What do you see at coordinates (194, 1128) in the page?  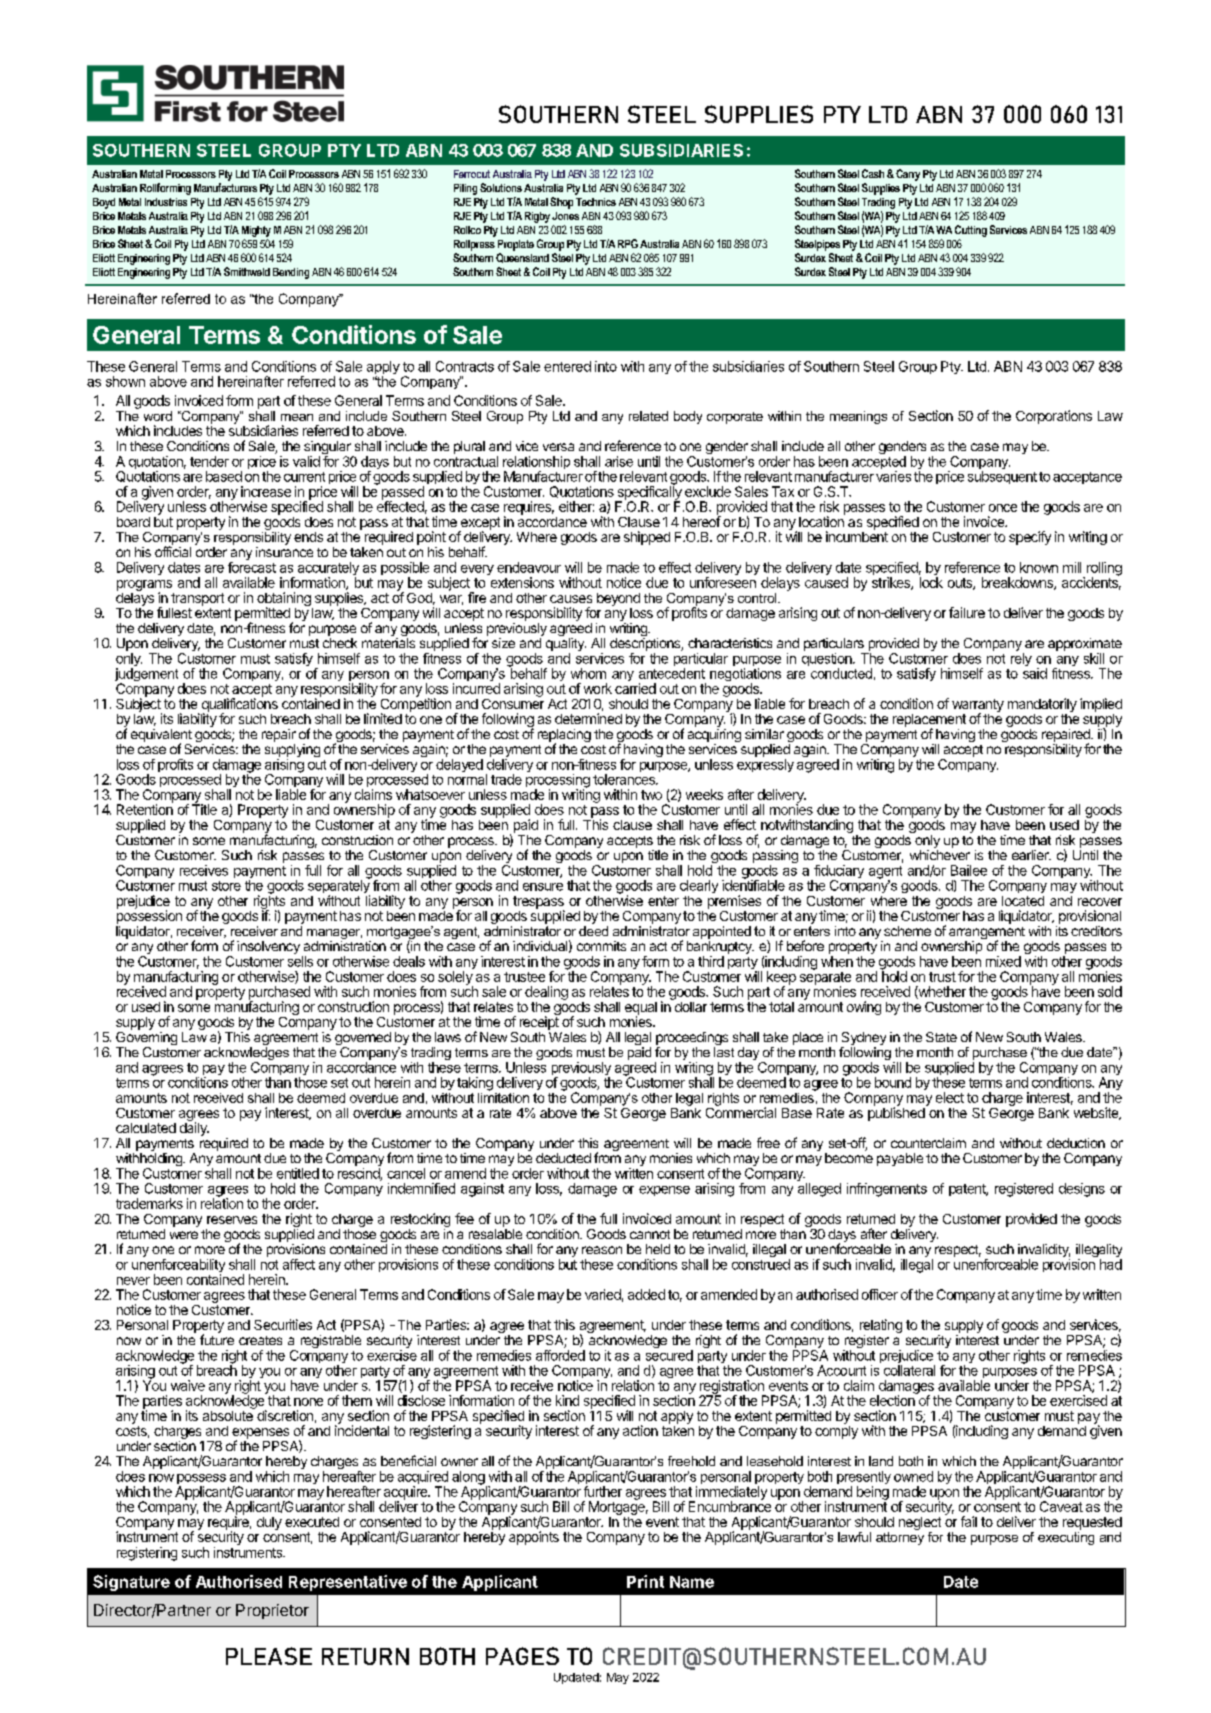 I see `daily` at bounding box center [194, 1128].
